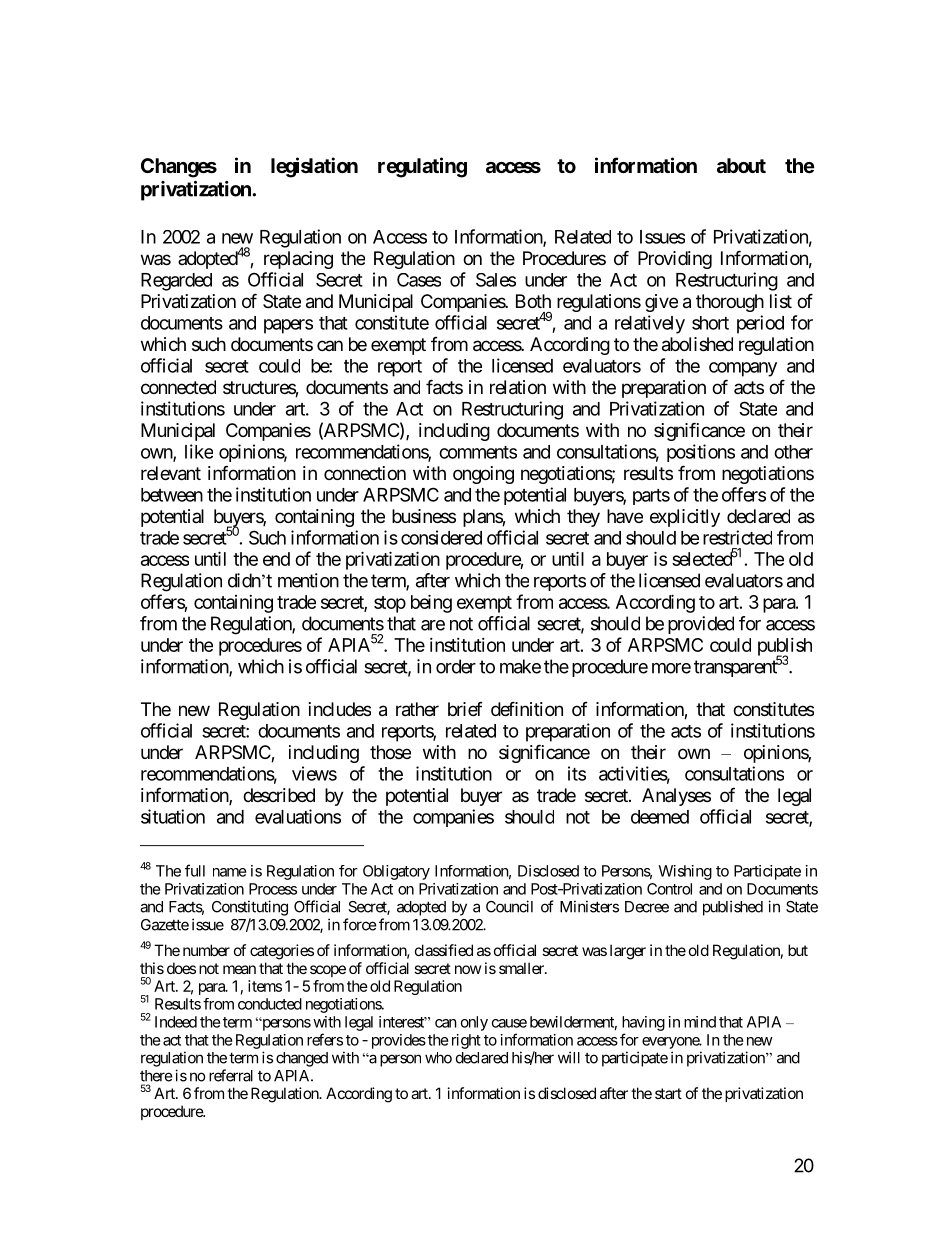 This screenshot has width=952, height=1233. Describe the element at coordinates (422, 167) in the screenshot. I see `regulating` at that location.
